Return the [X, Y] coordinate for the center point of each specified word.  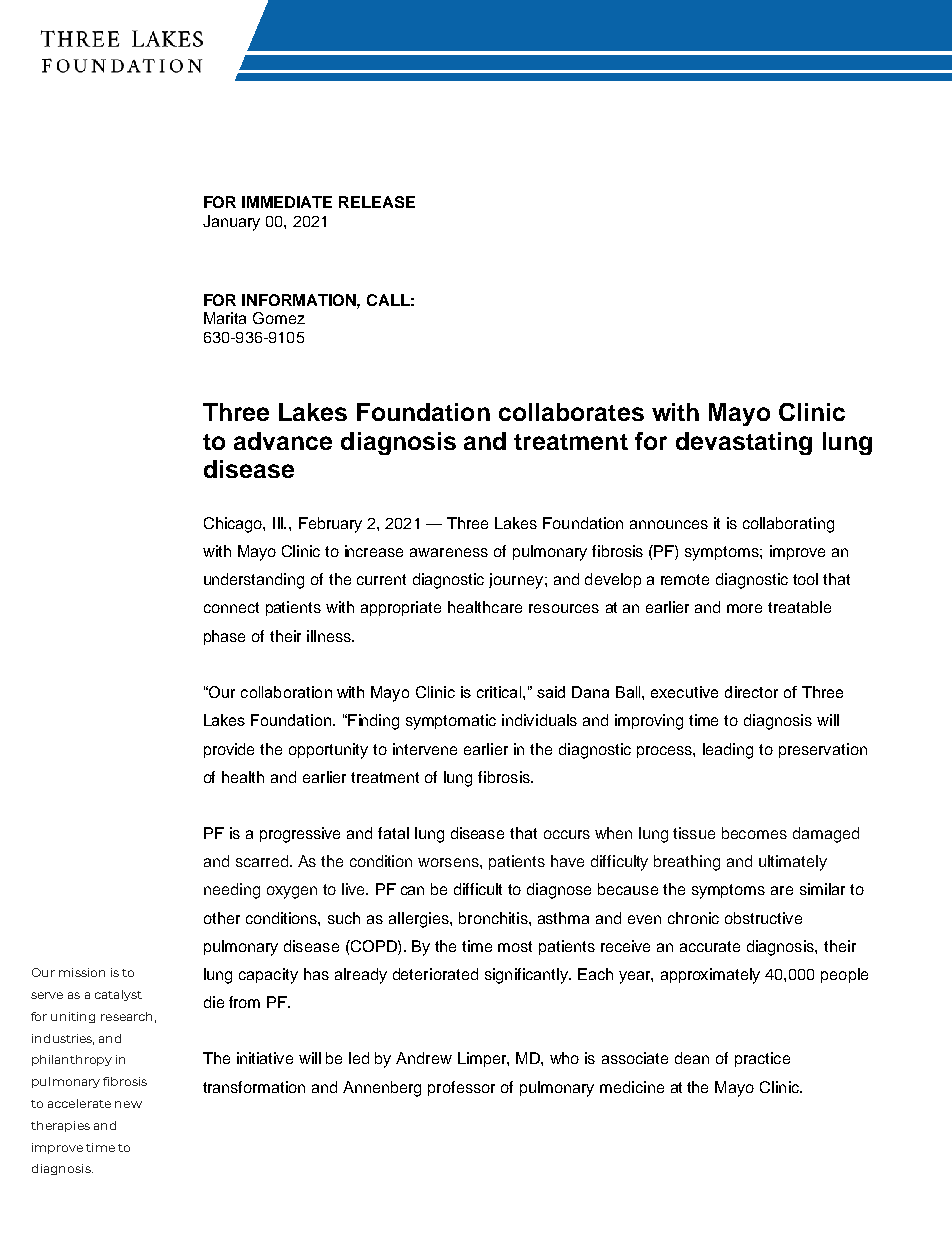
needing [232, 891]
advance [283, 441]
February [330, 525]
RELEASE [377, 202]
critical [500, 692]
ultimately [793, 863]
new [128, 1104]
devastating [744, 443]
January [231, 223]
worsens [449, 862]
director [751, 692]
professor [461, 1088]
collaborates [571, 412]
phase [224, 637]
